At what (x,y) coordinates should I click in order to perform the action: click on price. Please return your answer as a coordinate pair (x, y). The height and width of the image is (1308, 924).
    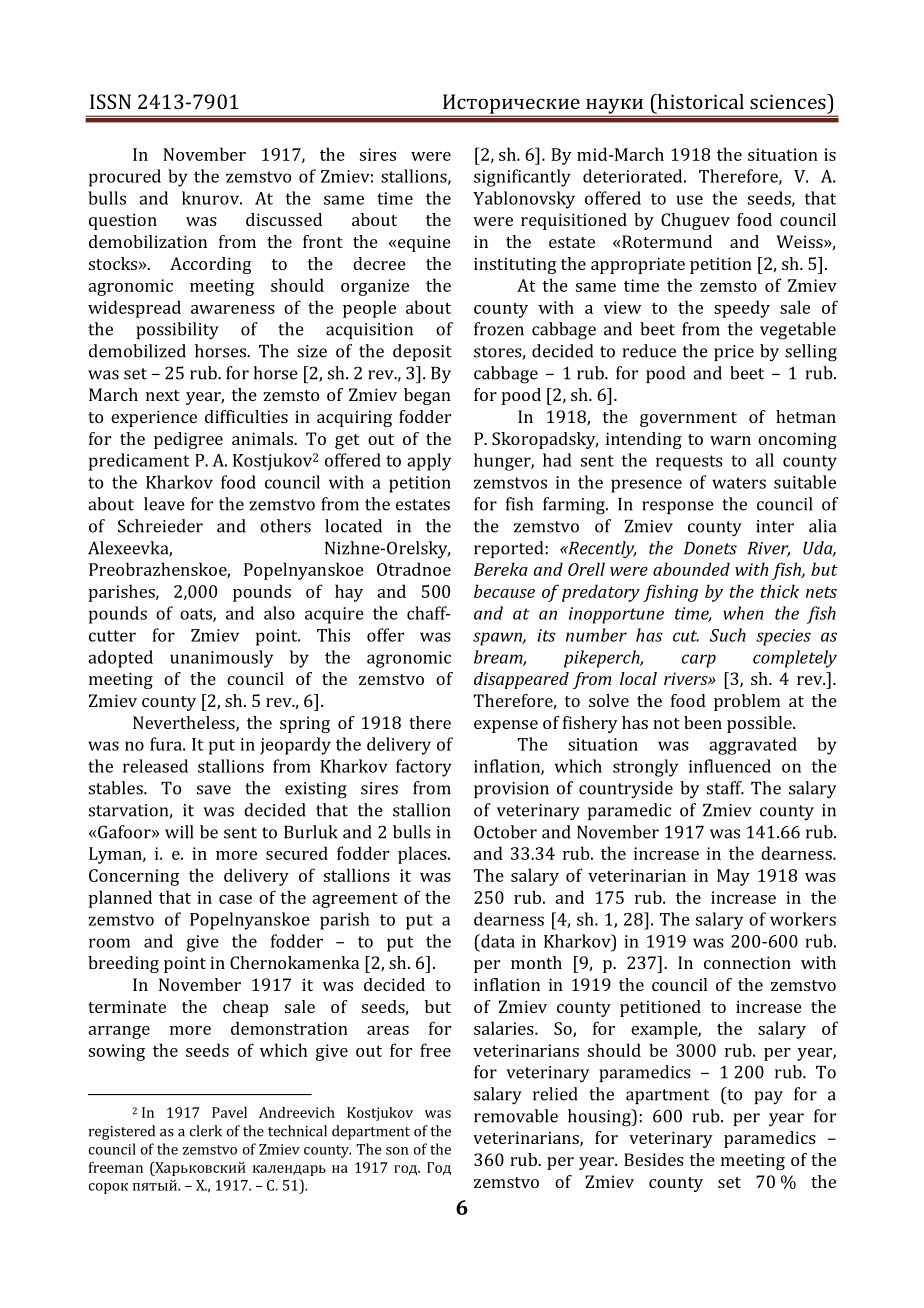
    Looking at the image, I should click on (734, 353).
